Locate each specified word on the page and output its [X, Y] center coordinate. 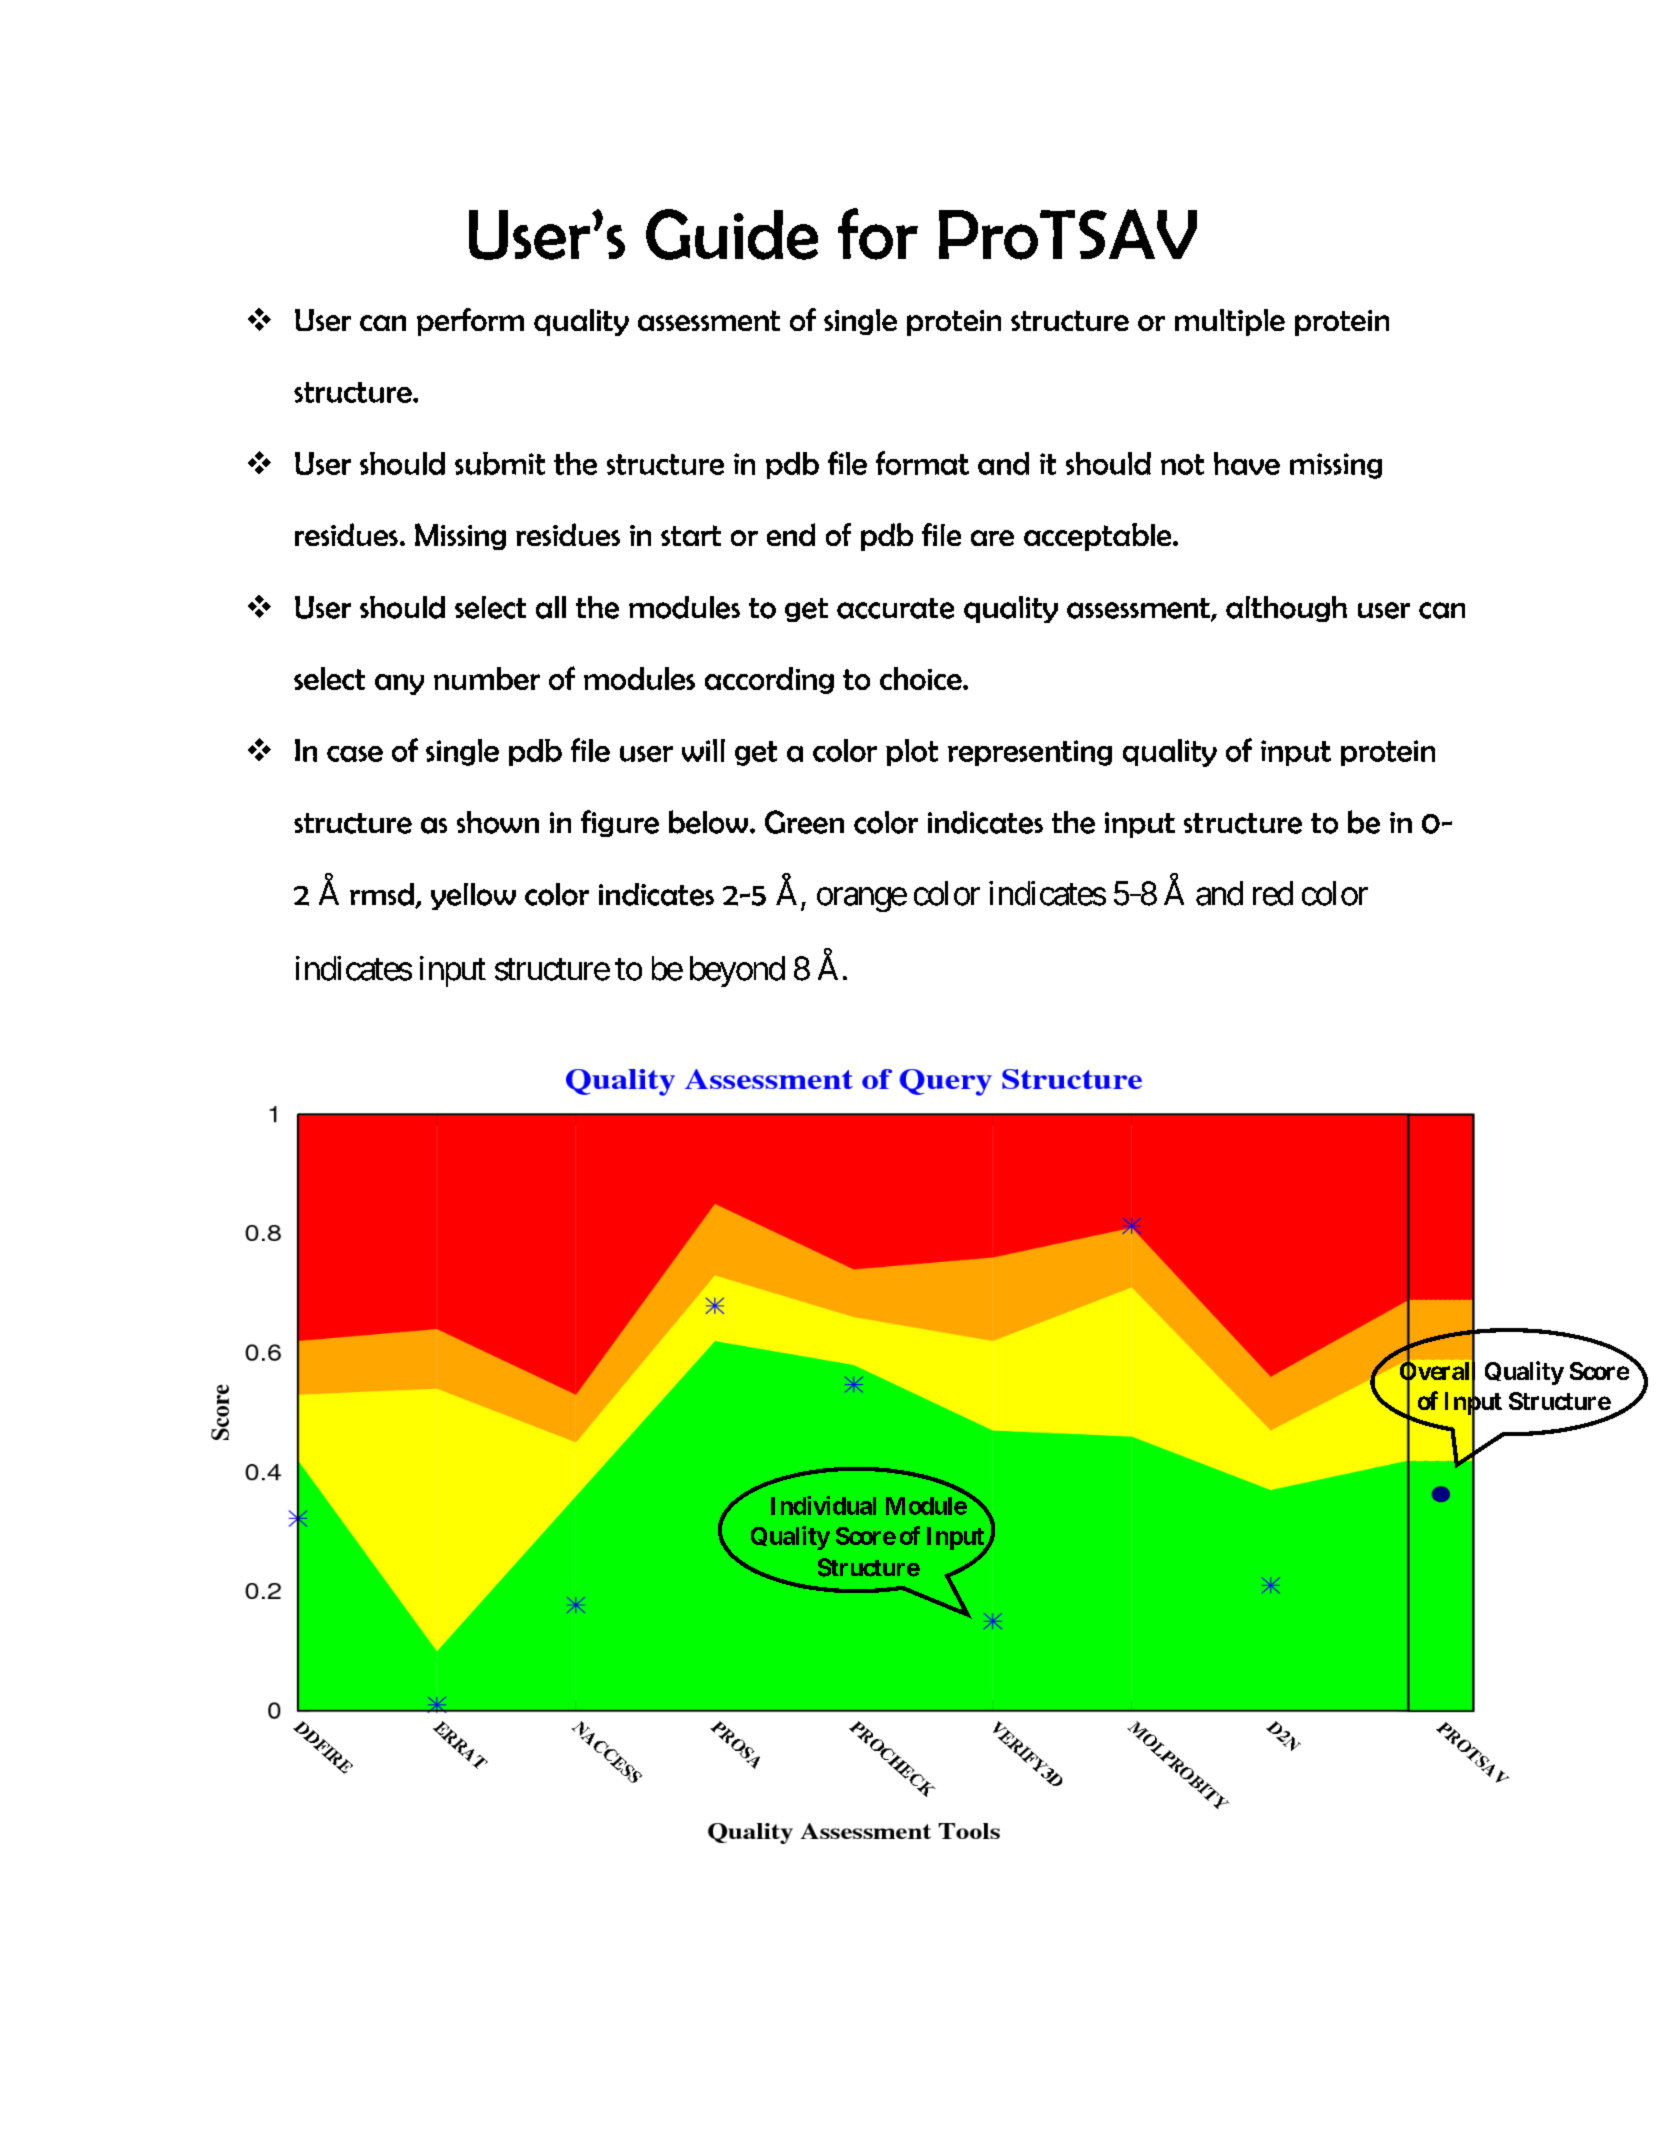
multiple [1230, 322]
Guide [732, 234]
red [1273, 893]
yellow [473, 896]
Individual [823, 1505]
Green [804, 822]
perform [470, 322]
